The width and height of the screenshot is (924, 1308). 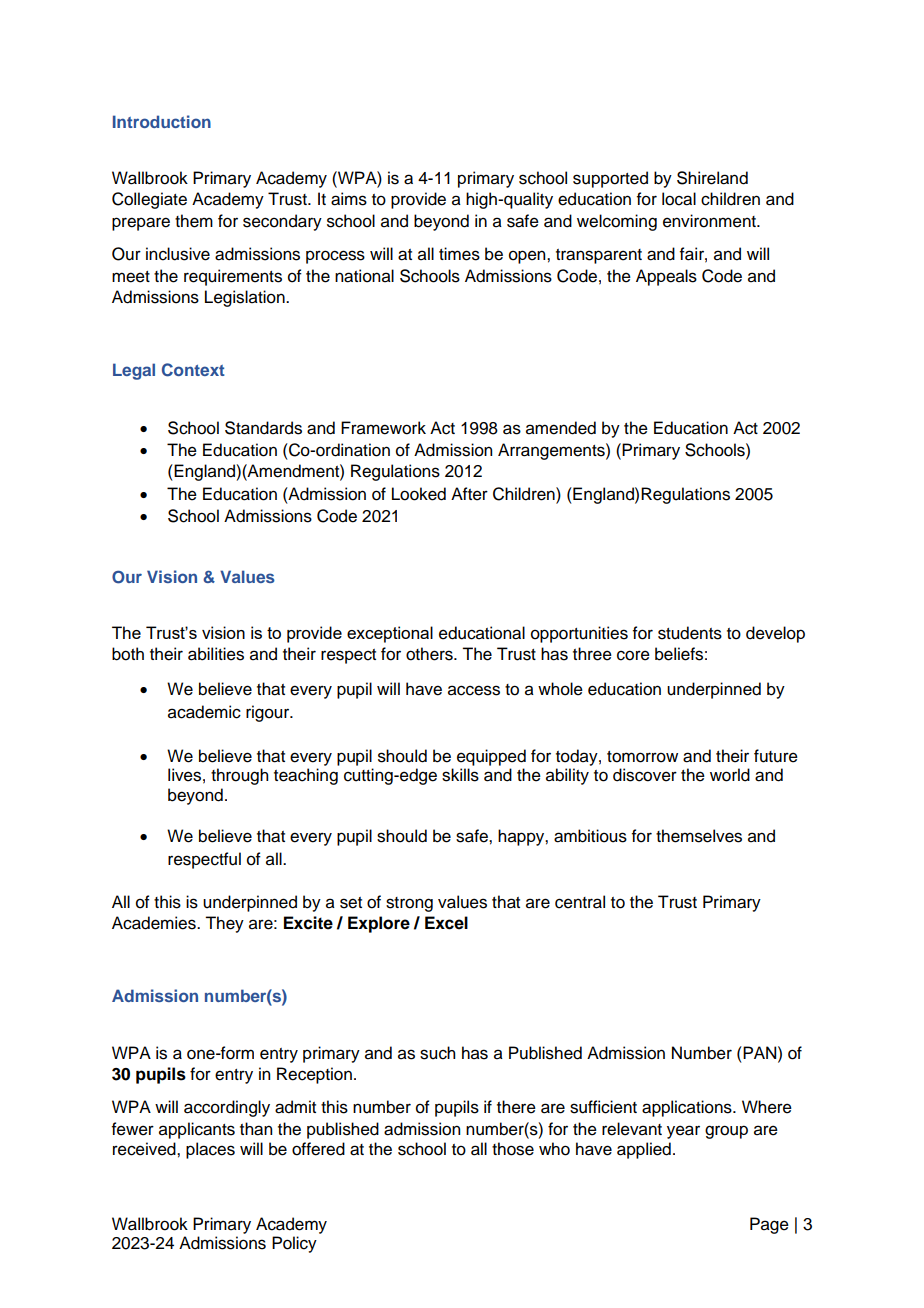 What do you see at coordinates (210, 1150) in the screenshot?
I see `places` at bounding box center [210, 1150].
